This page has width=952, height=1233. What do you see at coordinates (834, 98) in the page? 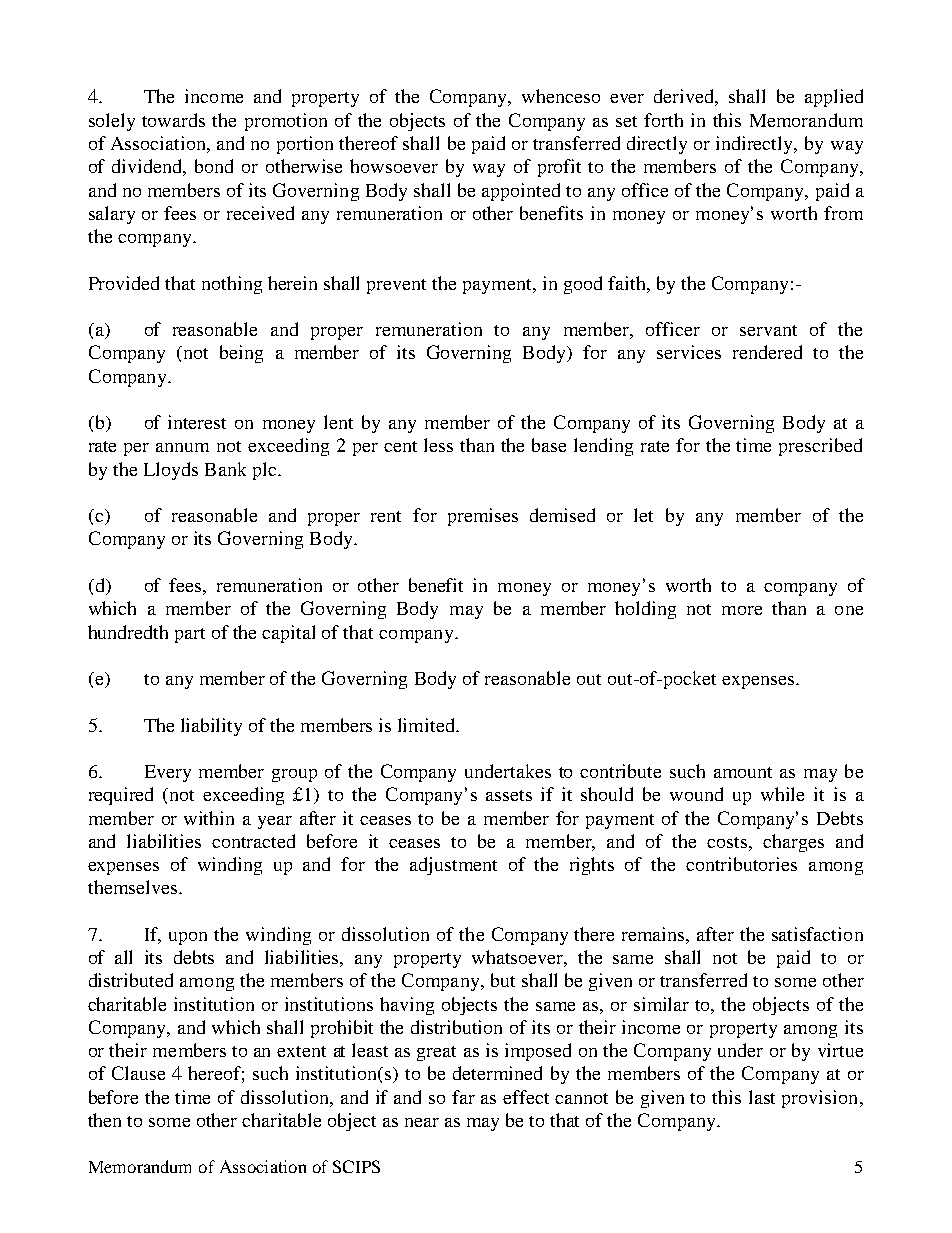
I see `applied` at bounding box center [834, 98].
